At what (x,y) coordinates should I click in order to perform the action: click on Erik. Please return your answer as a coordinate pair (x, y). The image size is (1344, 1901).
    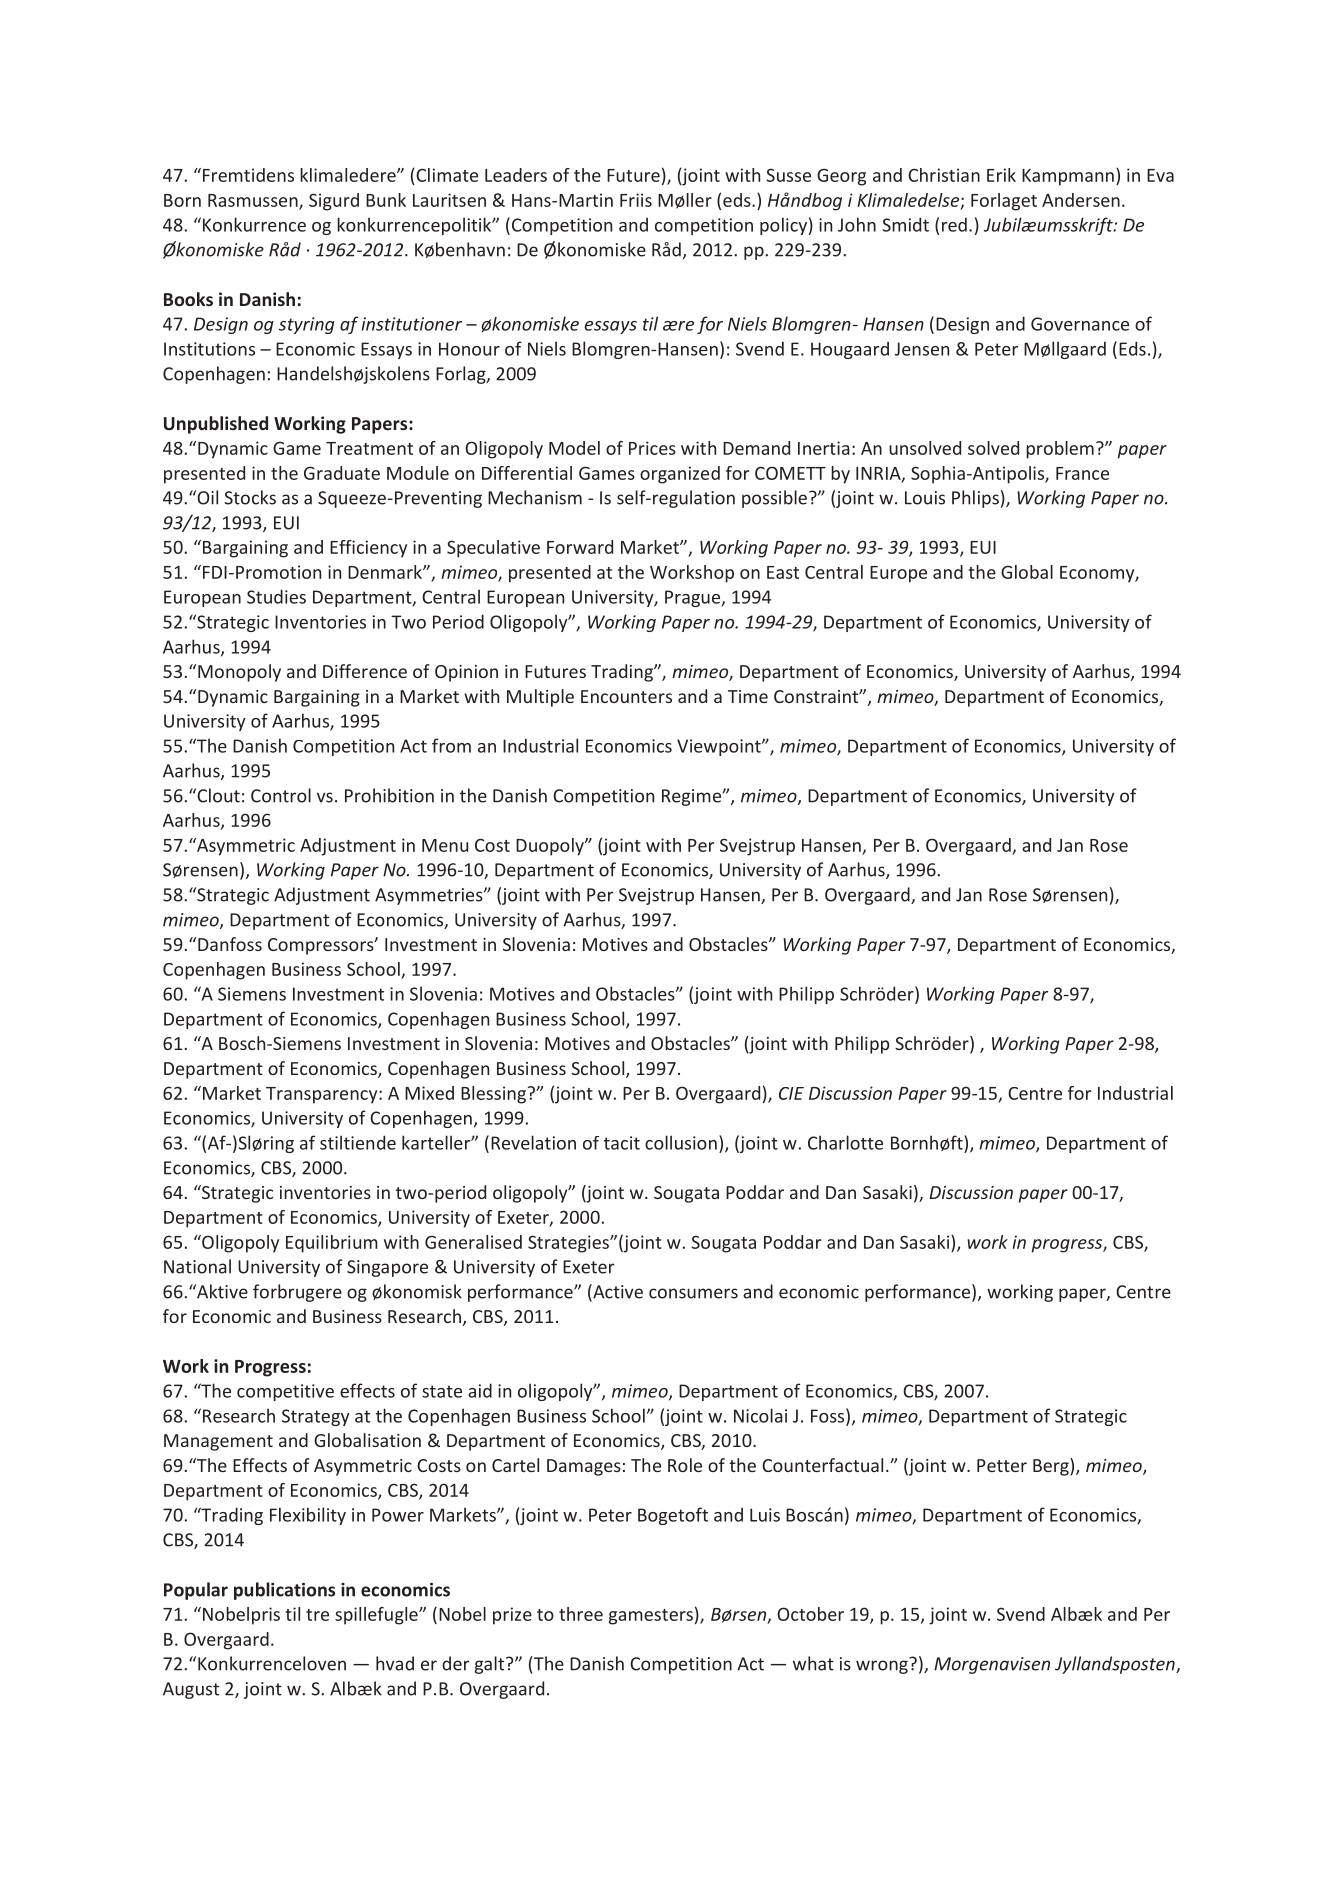
    Looking at the image, I should click on (1001, 175).
